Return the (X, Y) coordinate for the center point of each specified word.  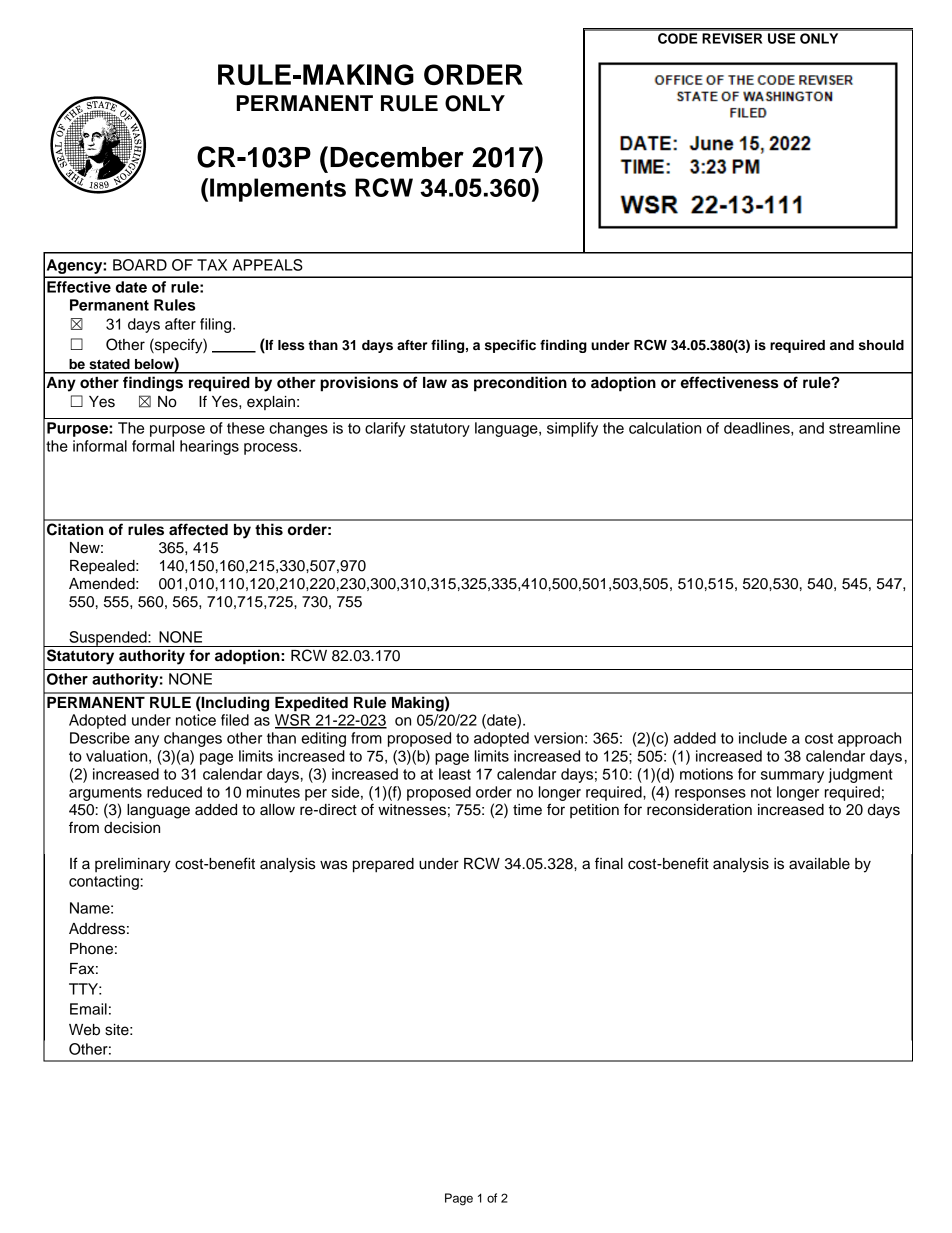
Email (88, 1009)
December (397, 157)
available (819, 864)
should (881, 345)
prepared (383, 865)
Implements (278, 190)
